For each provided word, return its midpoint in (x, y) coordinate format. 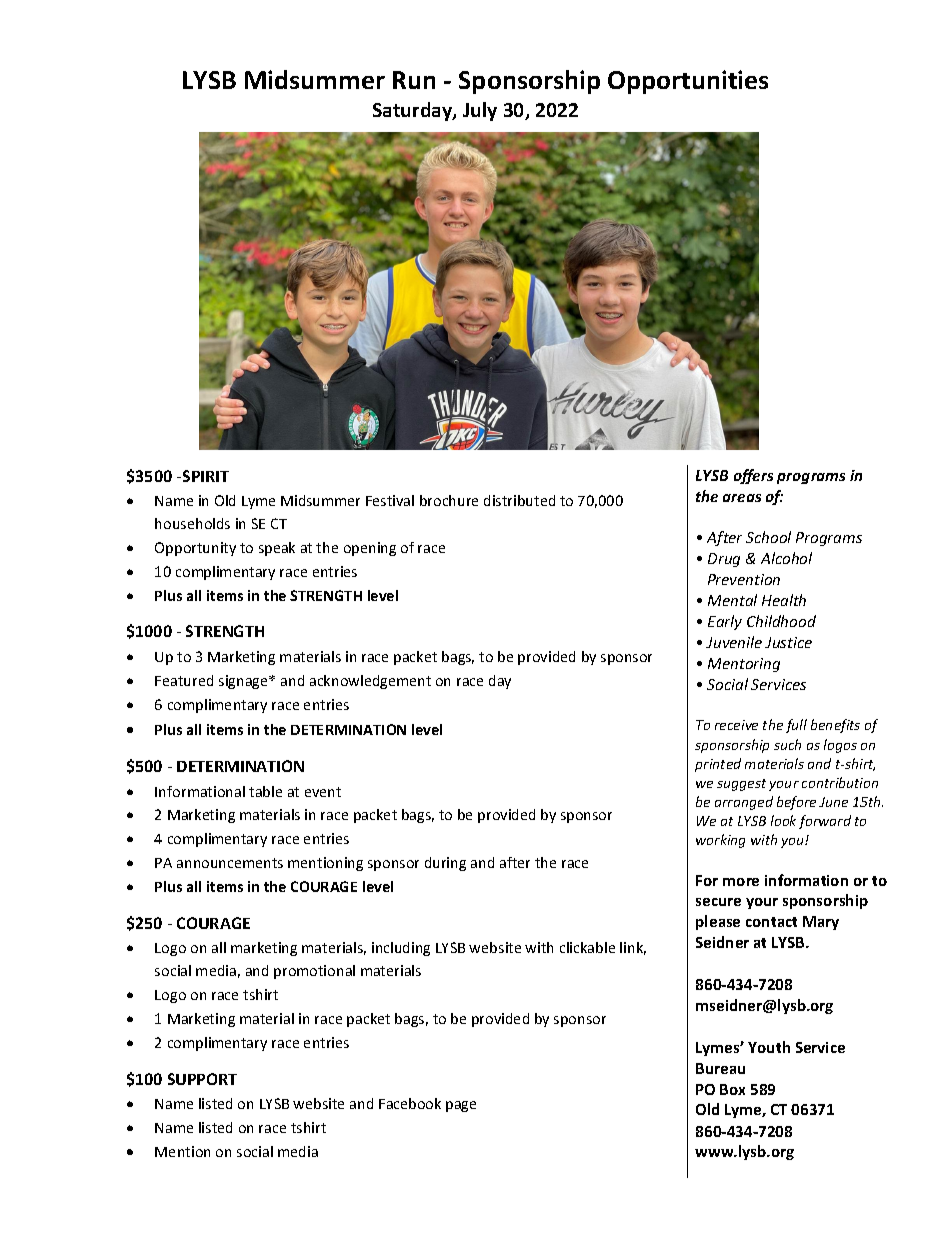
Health (784, 600)
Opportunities (688, 82)
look (783, 820)
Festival (390, 500)
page (461, 1106)
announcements (230, 863)
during (445, 864)
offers (753, 476)
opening (370, 549)
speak (277, 549)
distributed (519, 500)
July (480, 111)
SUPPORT (202, 1079)
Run (414, 80)
